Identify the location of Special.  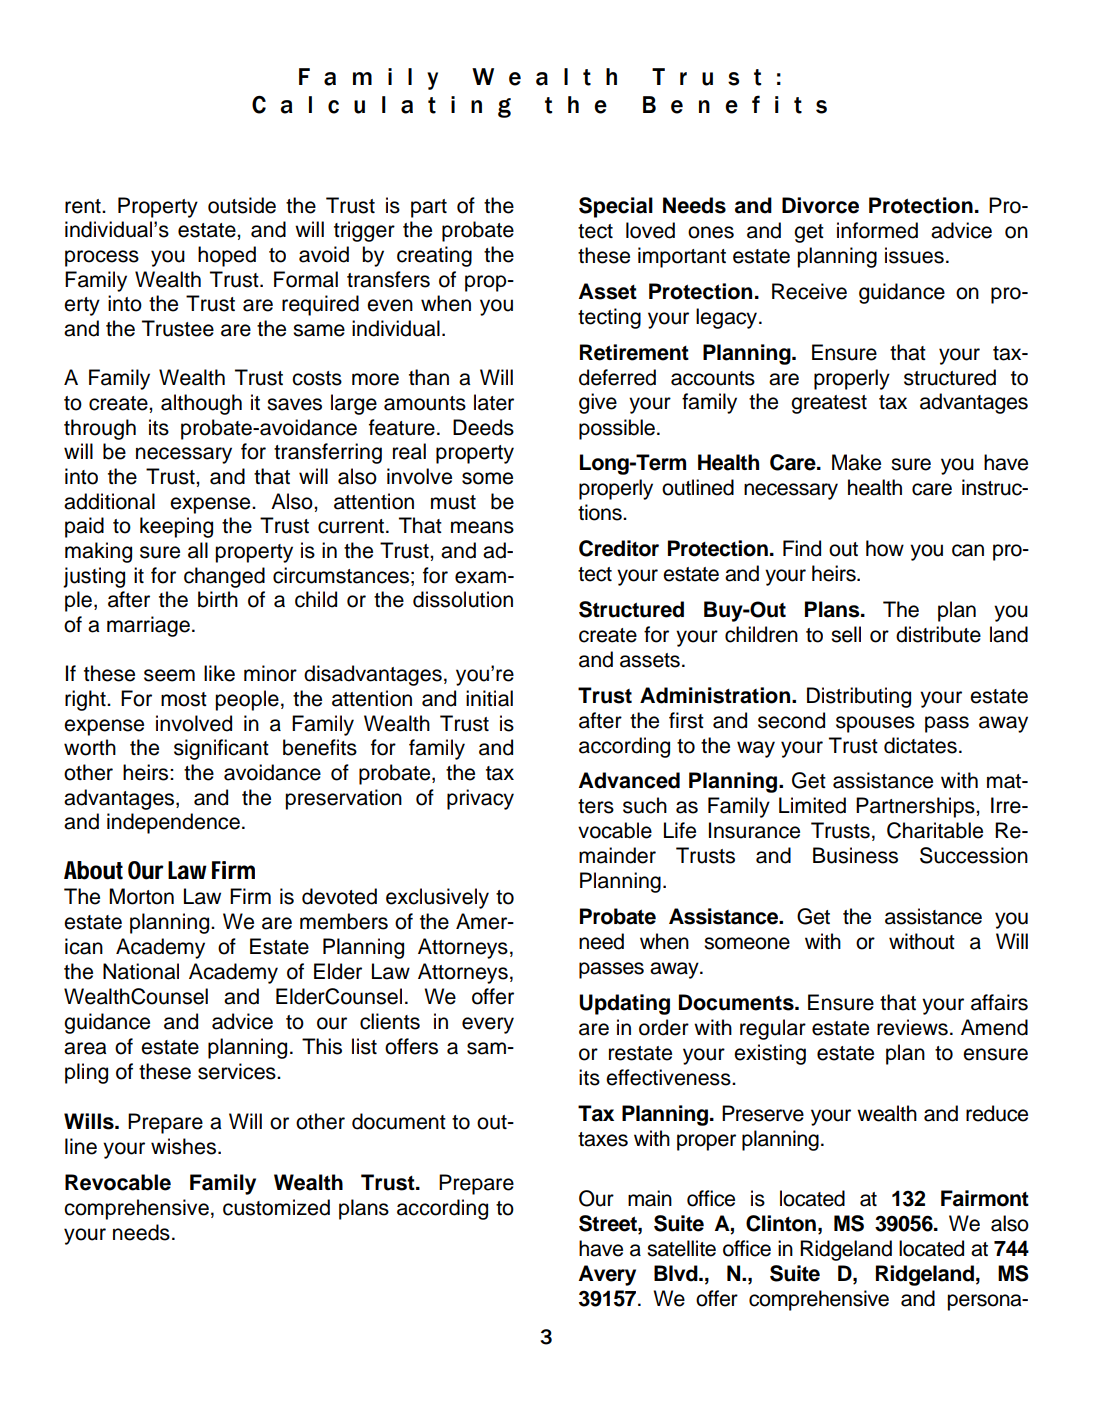
(616, 207).
